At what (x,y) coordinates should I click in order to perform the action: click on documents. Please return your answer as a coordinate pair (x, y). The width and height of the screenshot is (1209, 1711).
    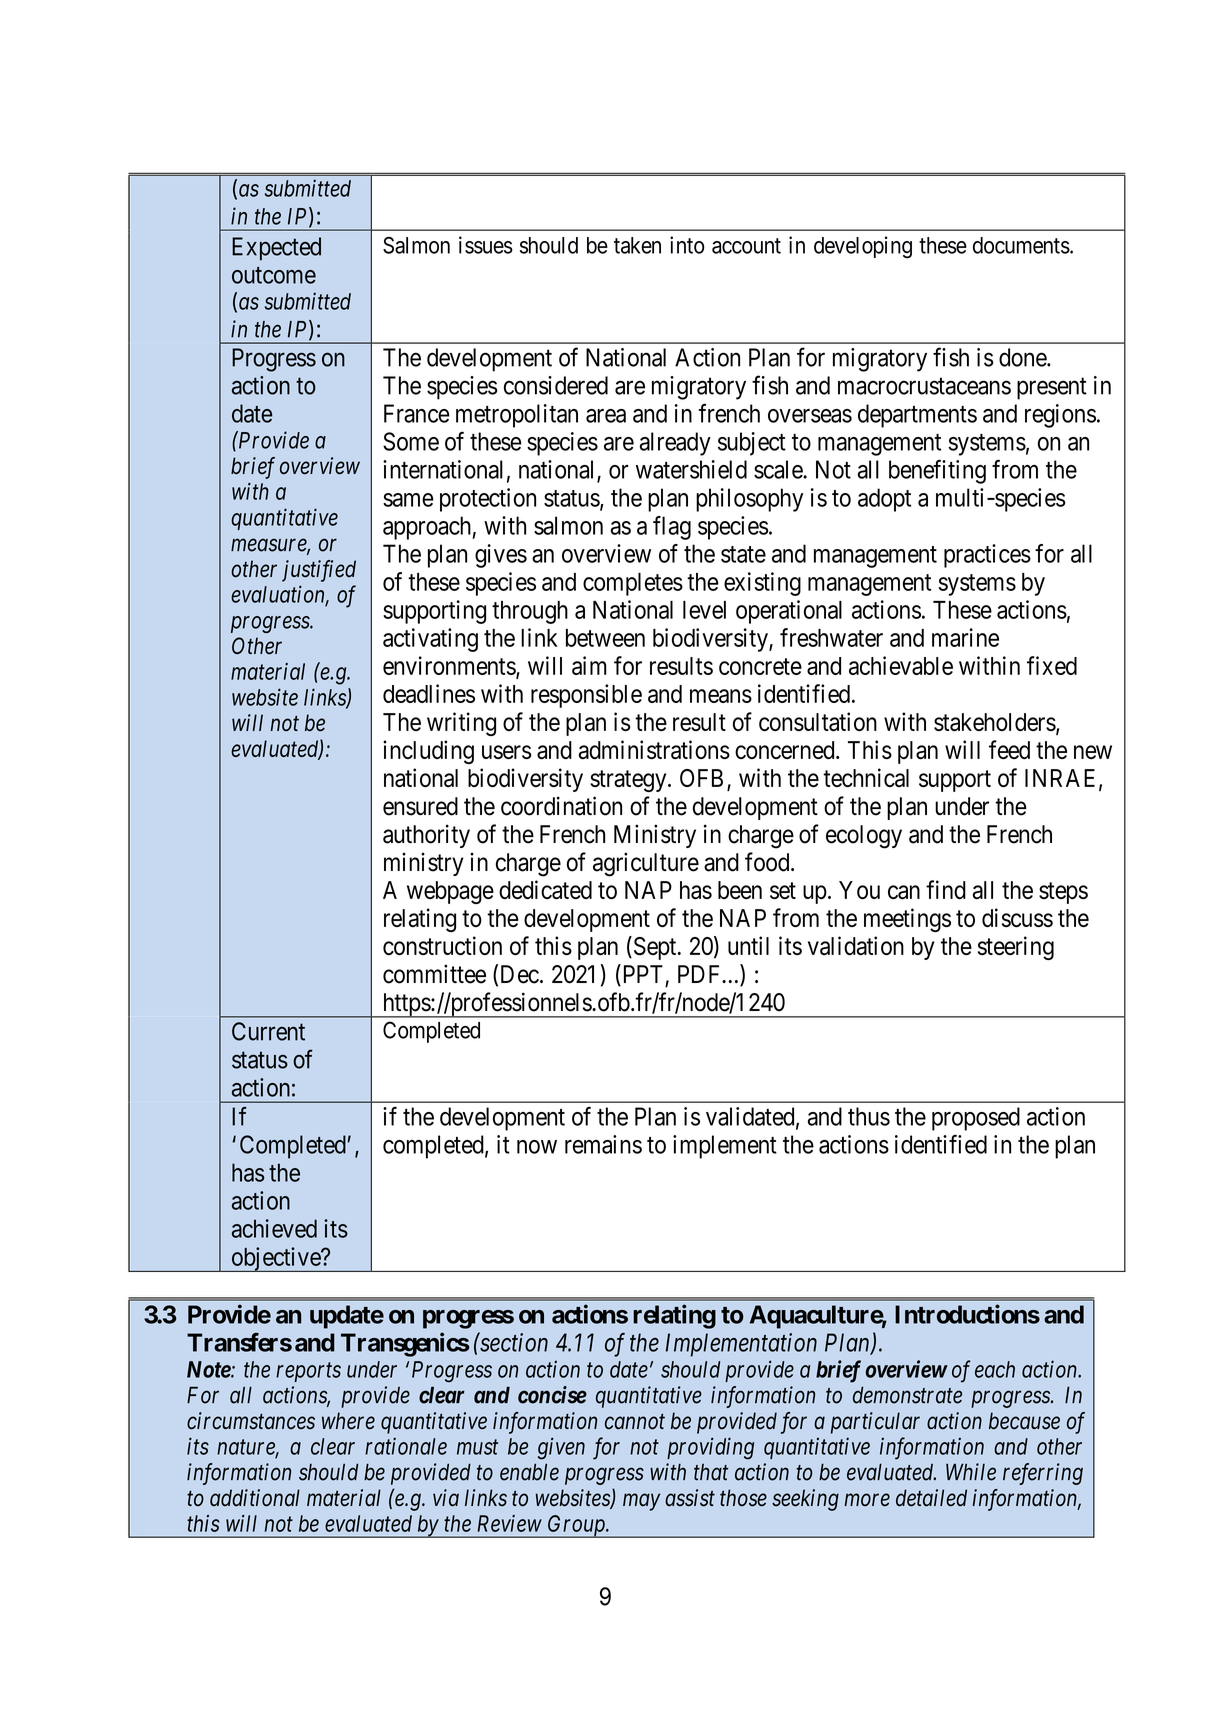
    Looking at the image, I should click on (1021, 245).
